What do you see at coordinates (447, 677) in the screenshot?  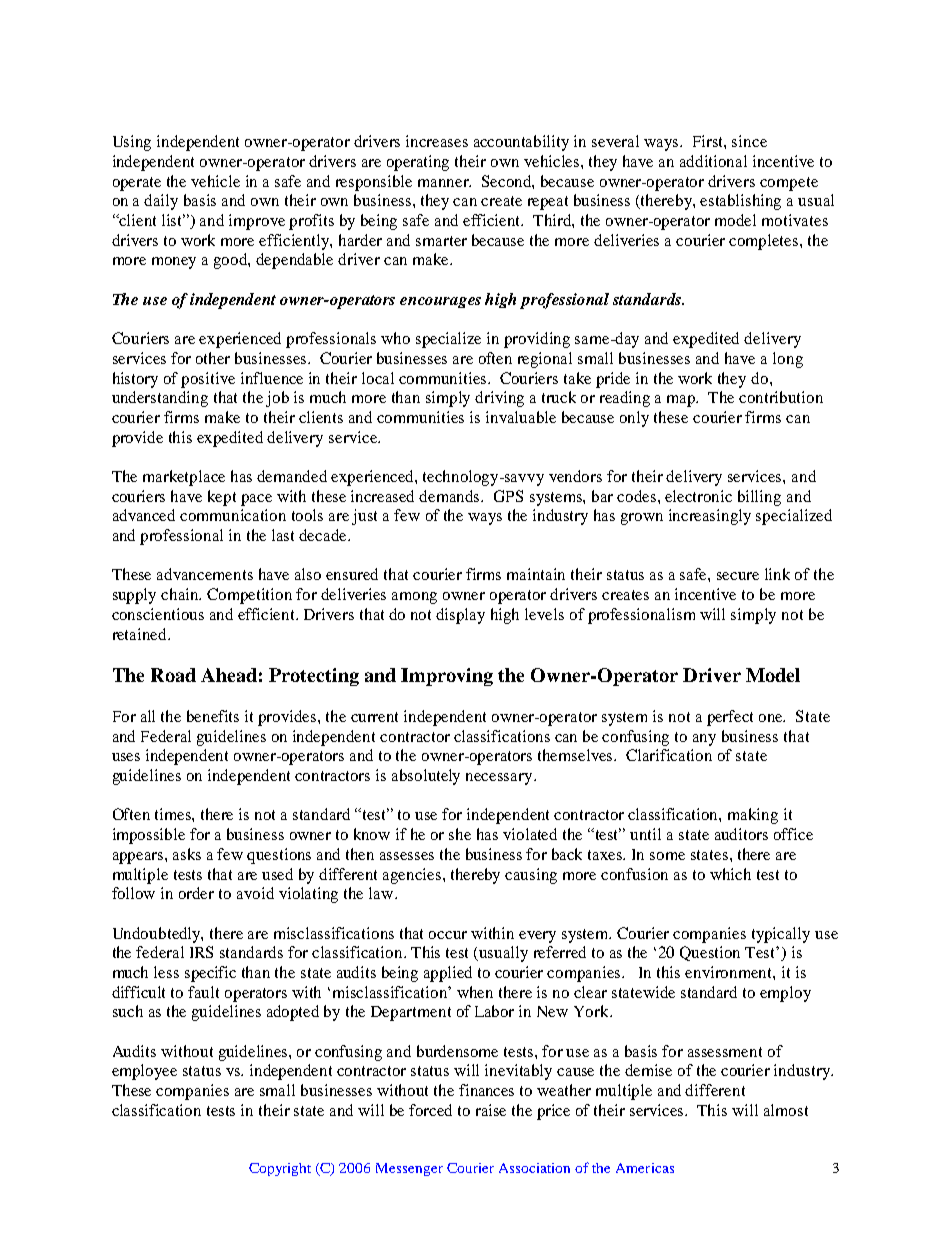 I see `Improving` at bounding box center [447, 677].
